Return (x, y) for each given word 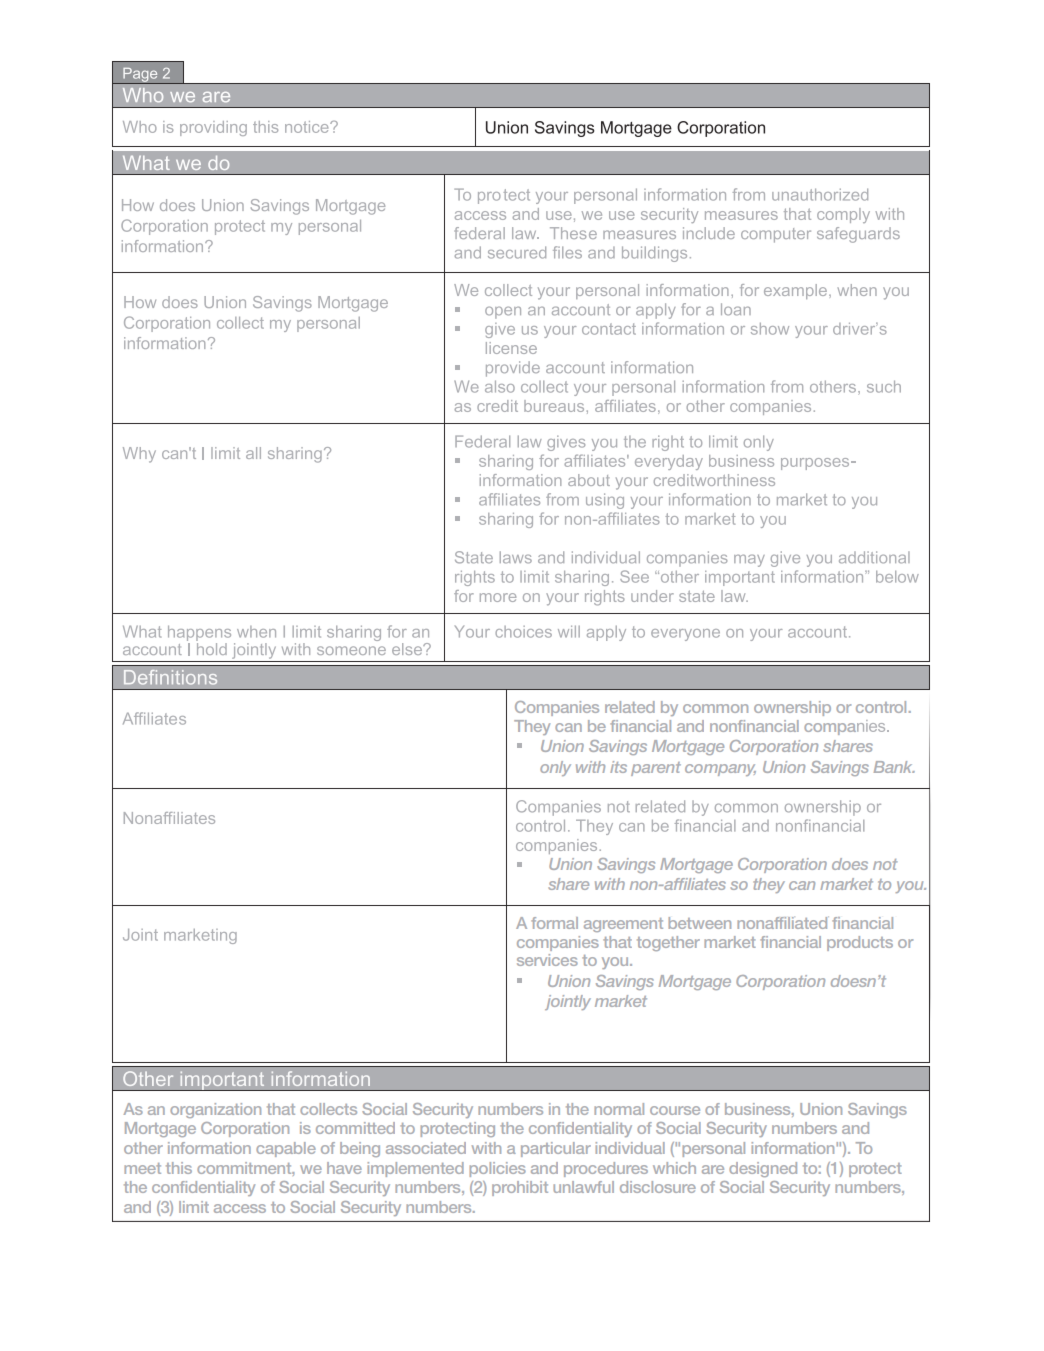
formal (554, 923)
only (555, 768)
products (860, 943)
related (630, 707)
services (547, 960)
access (240, 1208)
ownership (792, 708)
